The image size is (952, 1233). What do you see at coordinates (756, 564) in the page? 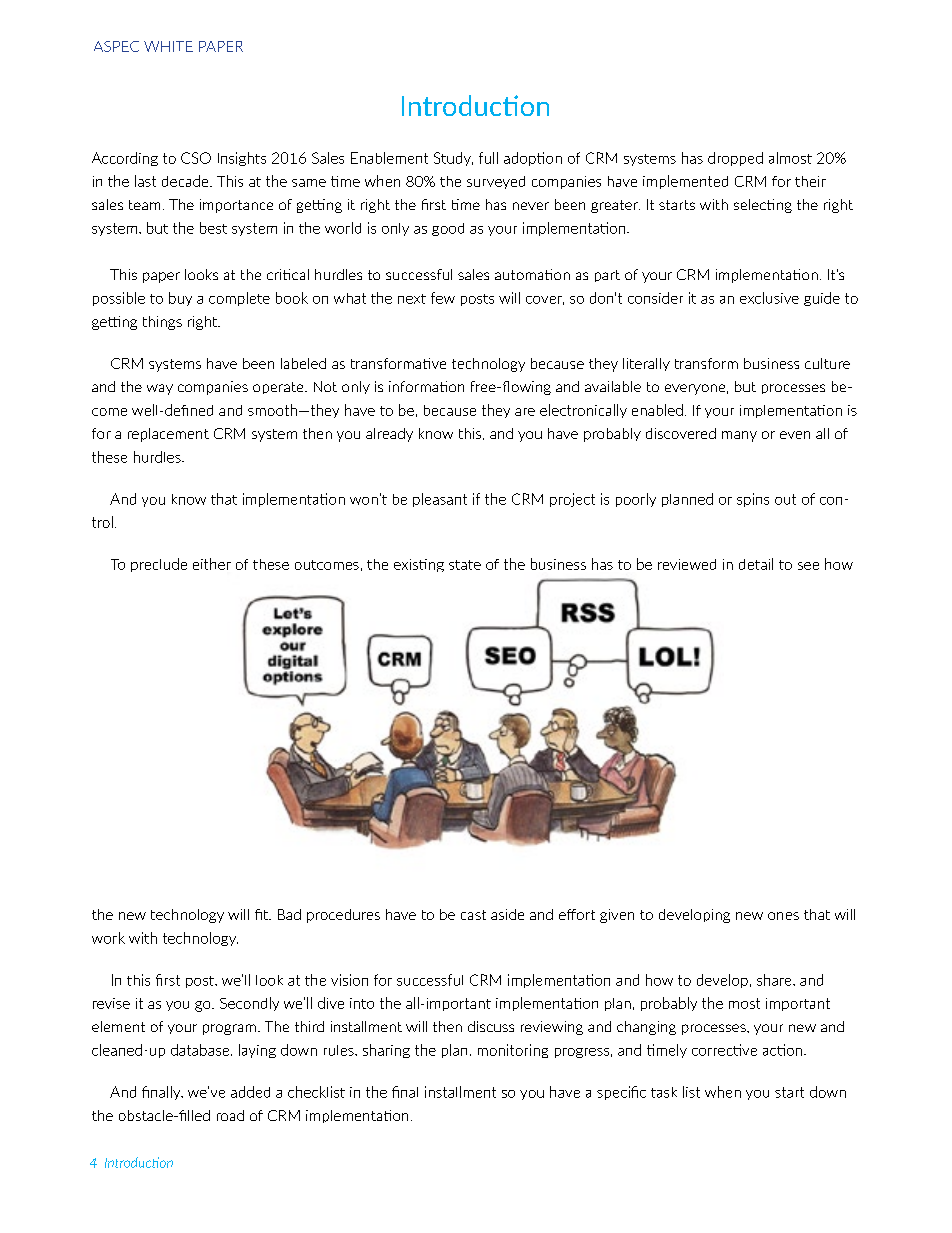
I see `detail` at bounding box center [756, 564].
